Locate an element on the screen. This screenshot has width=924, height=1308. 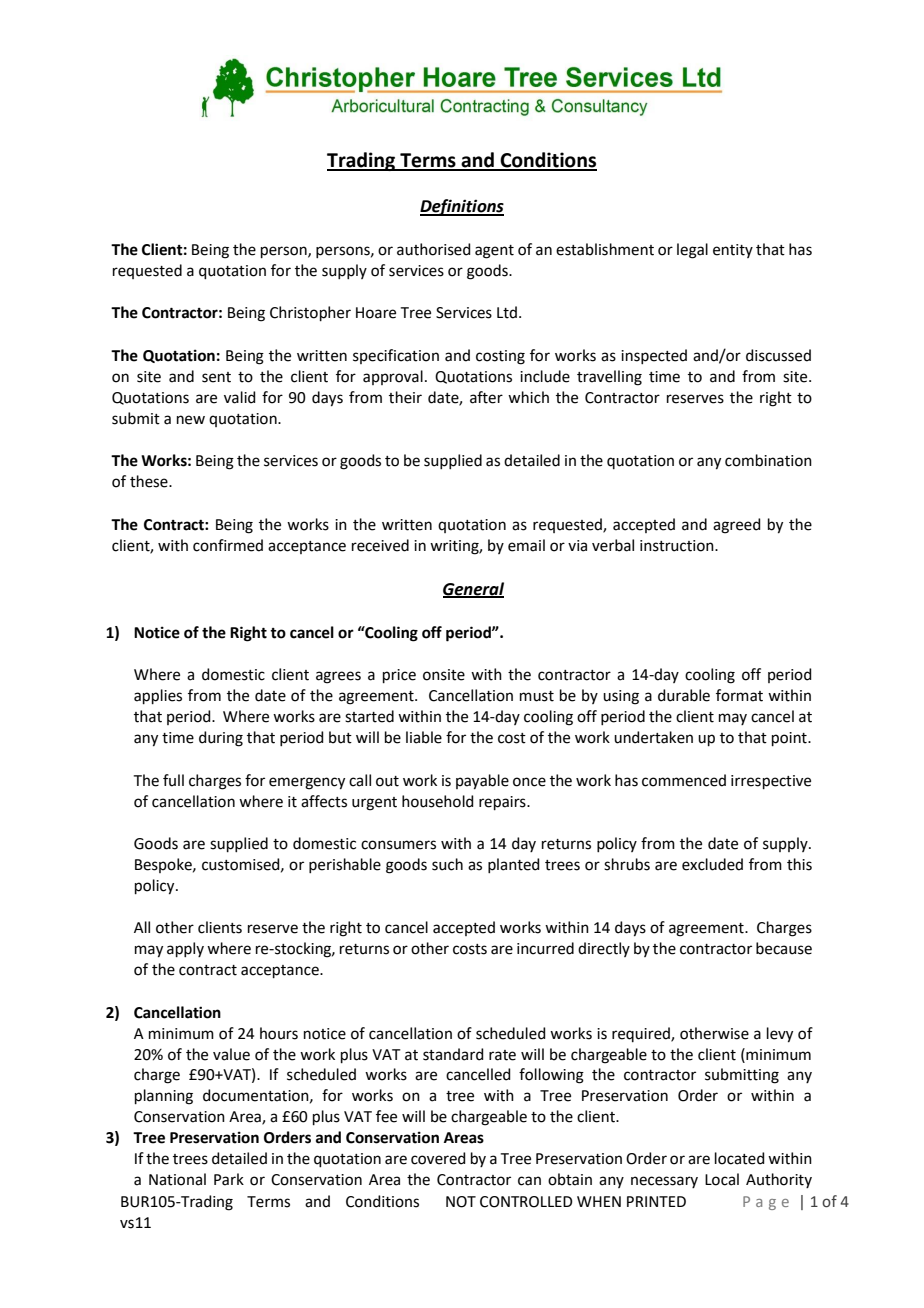
covered is located at coordinates (438, 1158).
